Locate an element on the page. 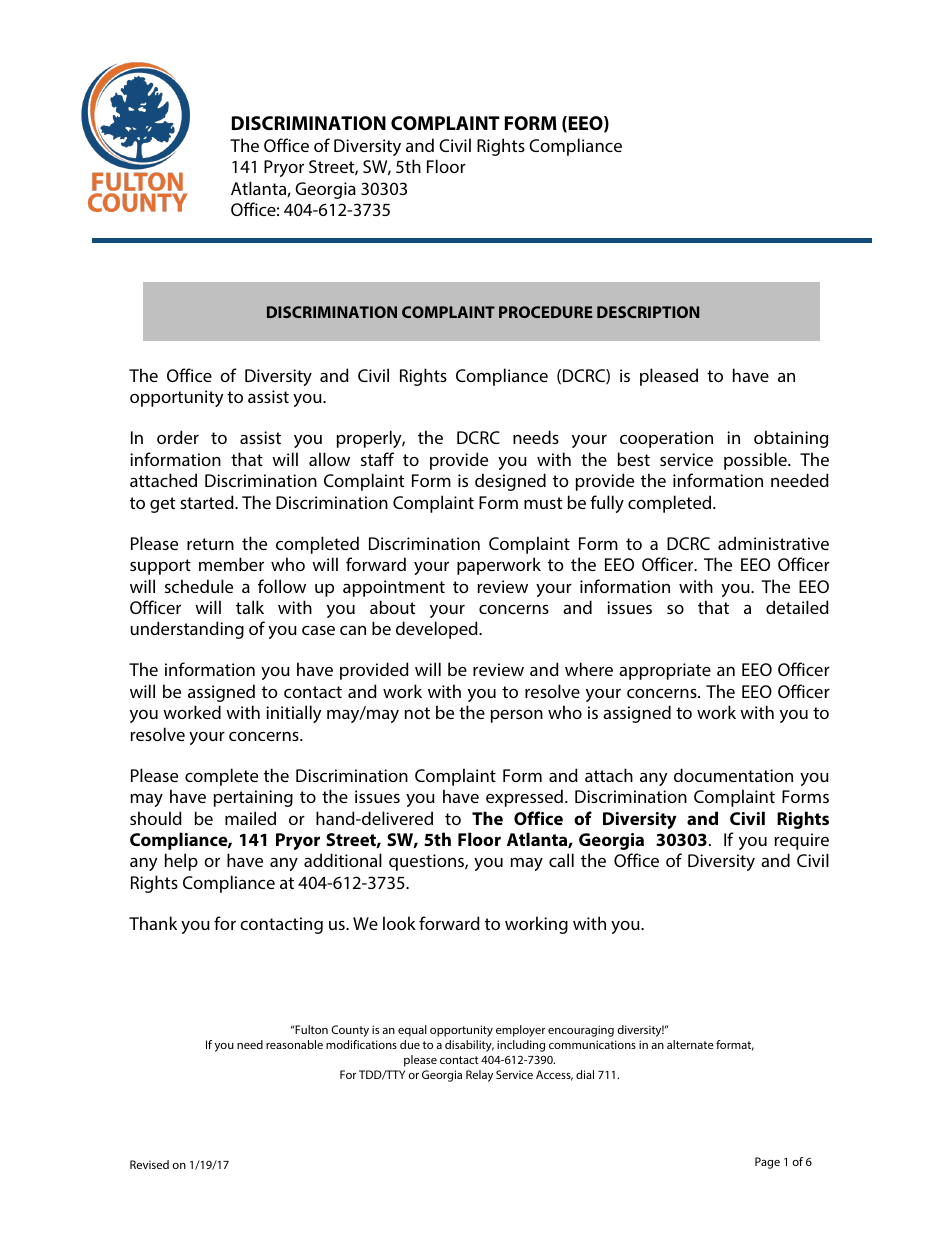 The width and height of the page is (952, 1233). look is located at coordinates (399, 923).
